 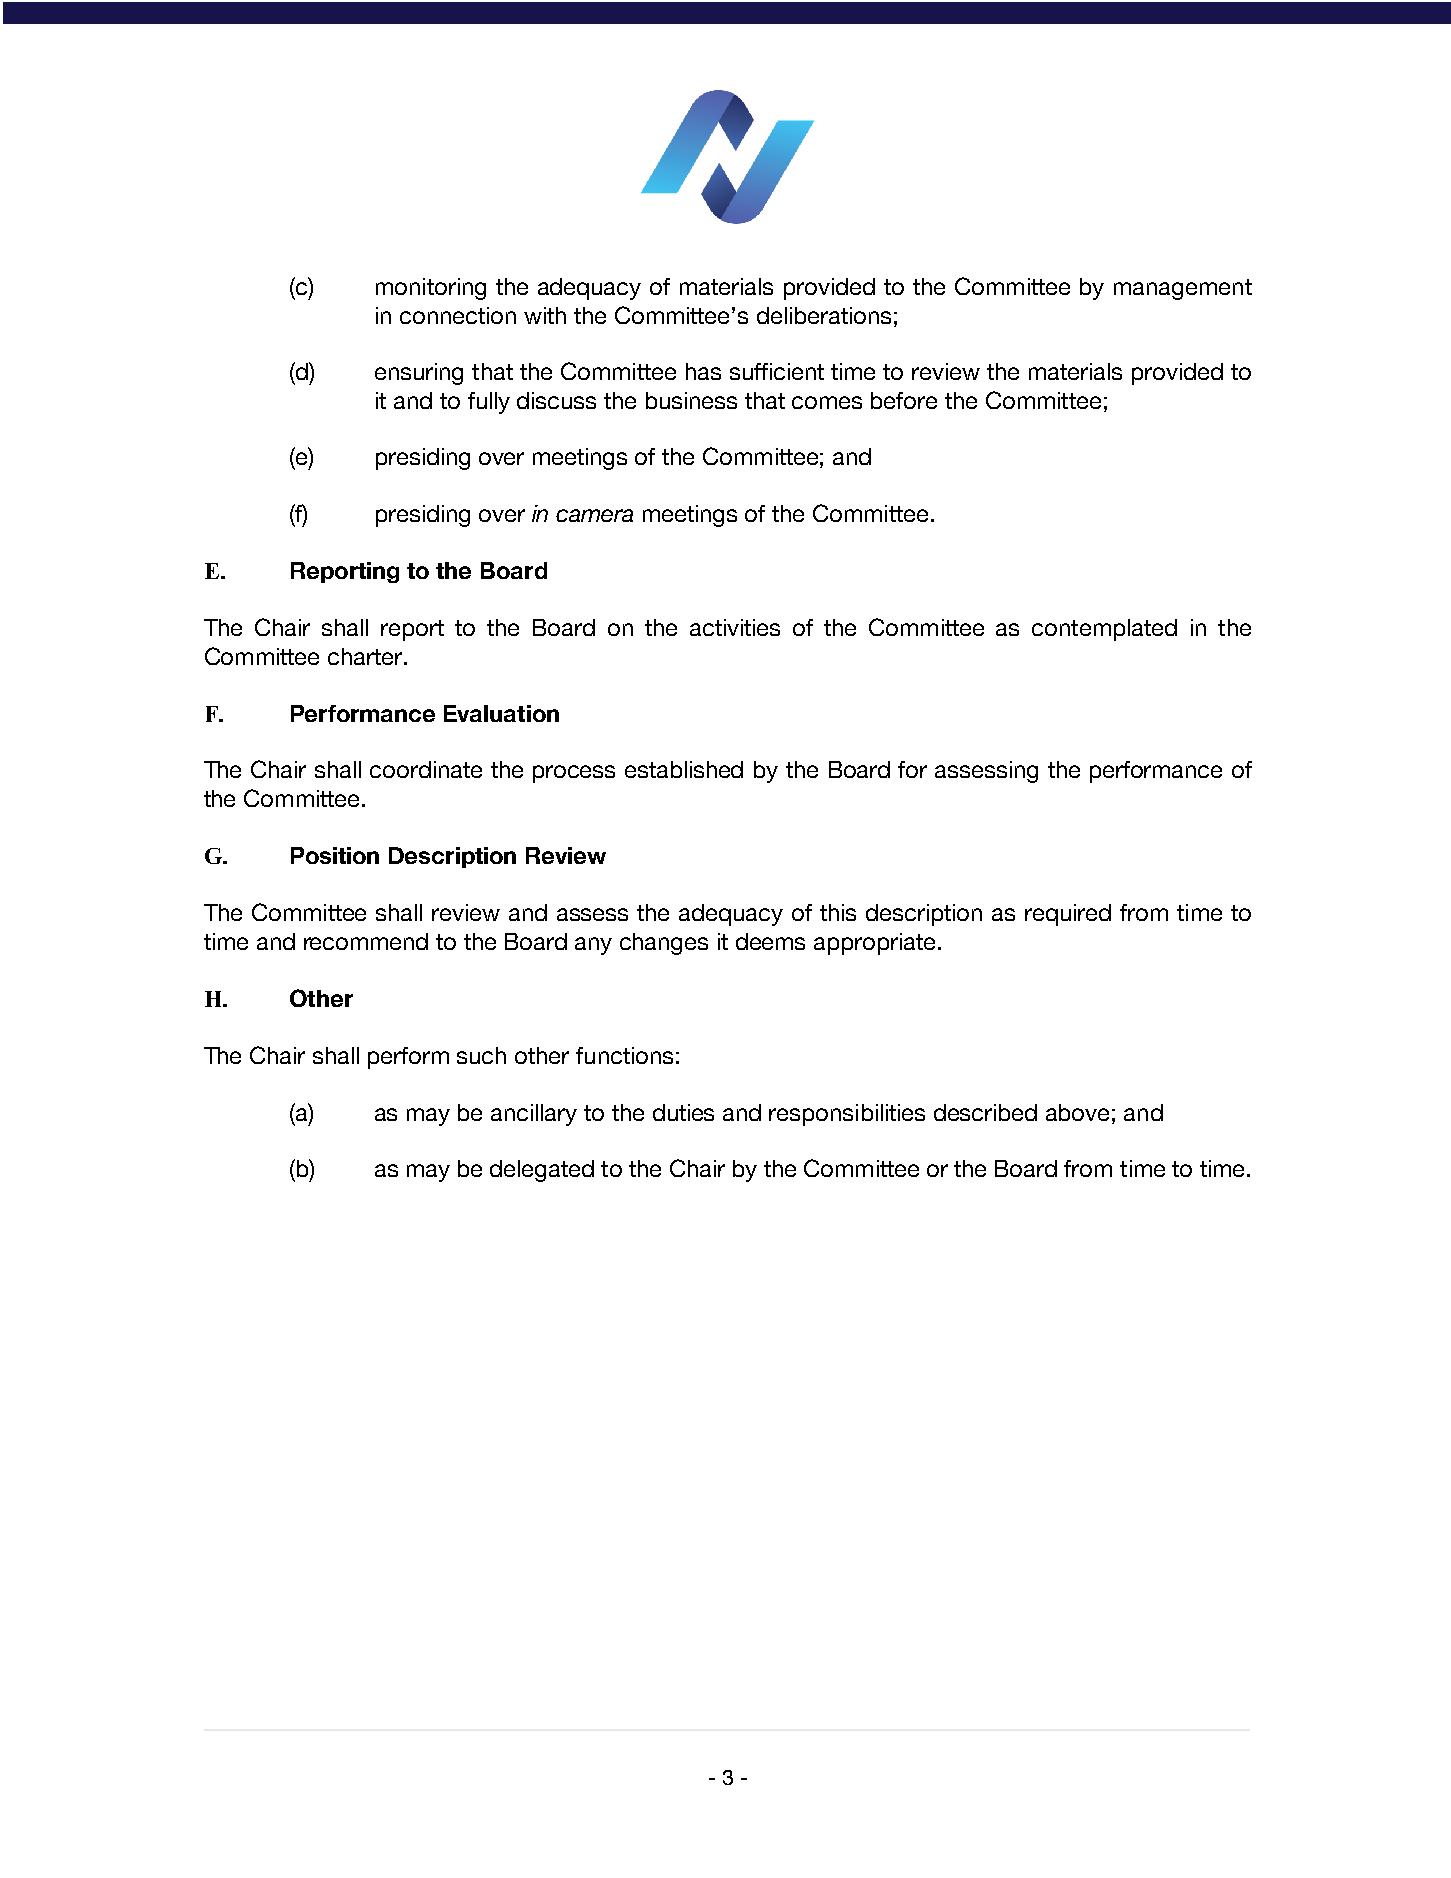 I want to click on deems, so click(x=770, y=941).
